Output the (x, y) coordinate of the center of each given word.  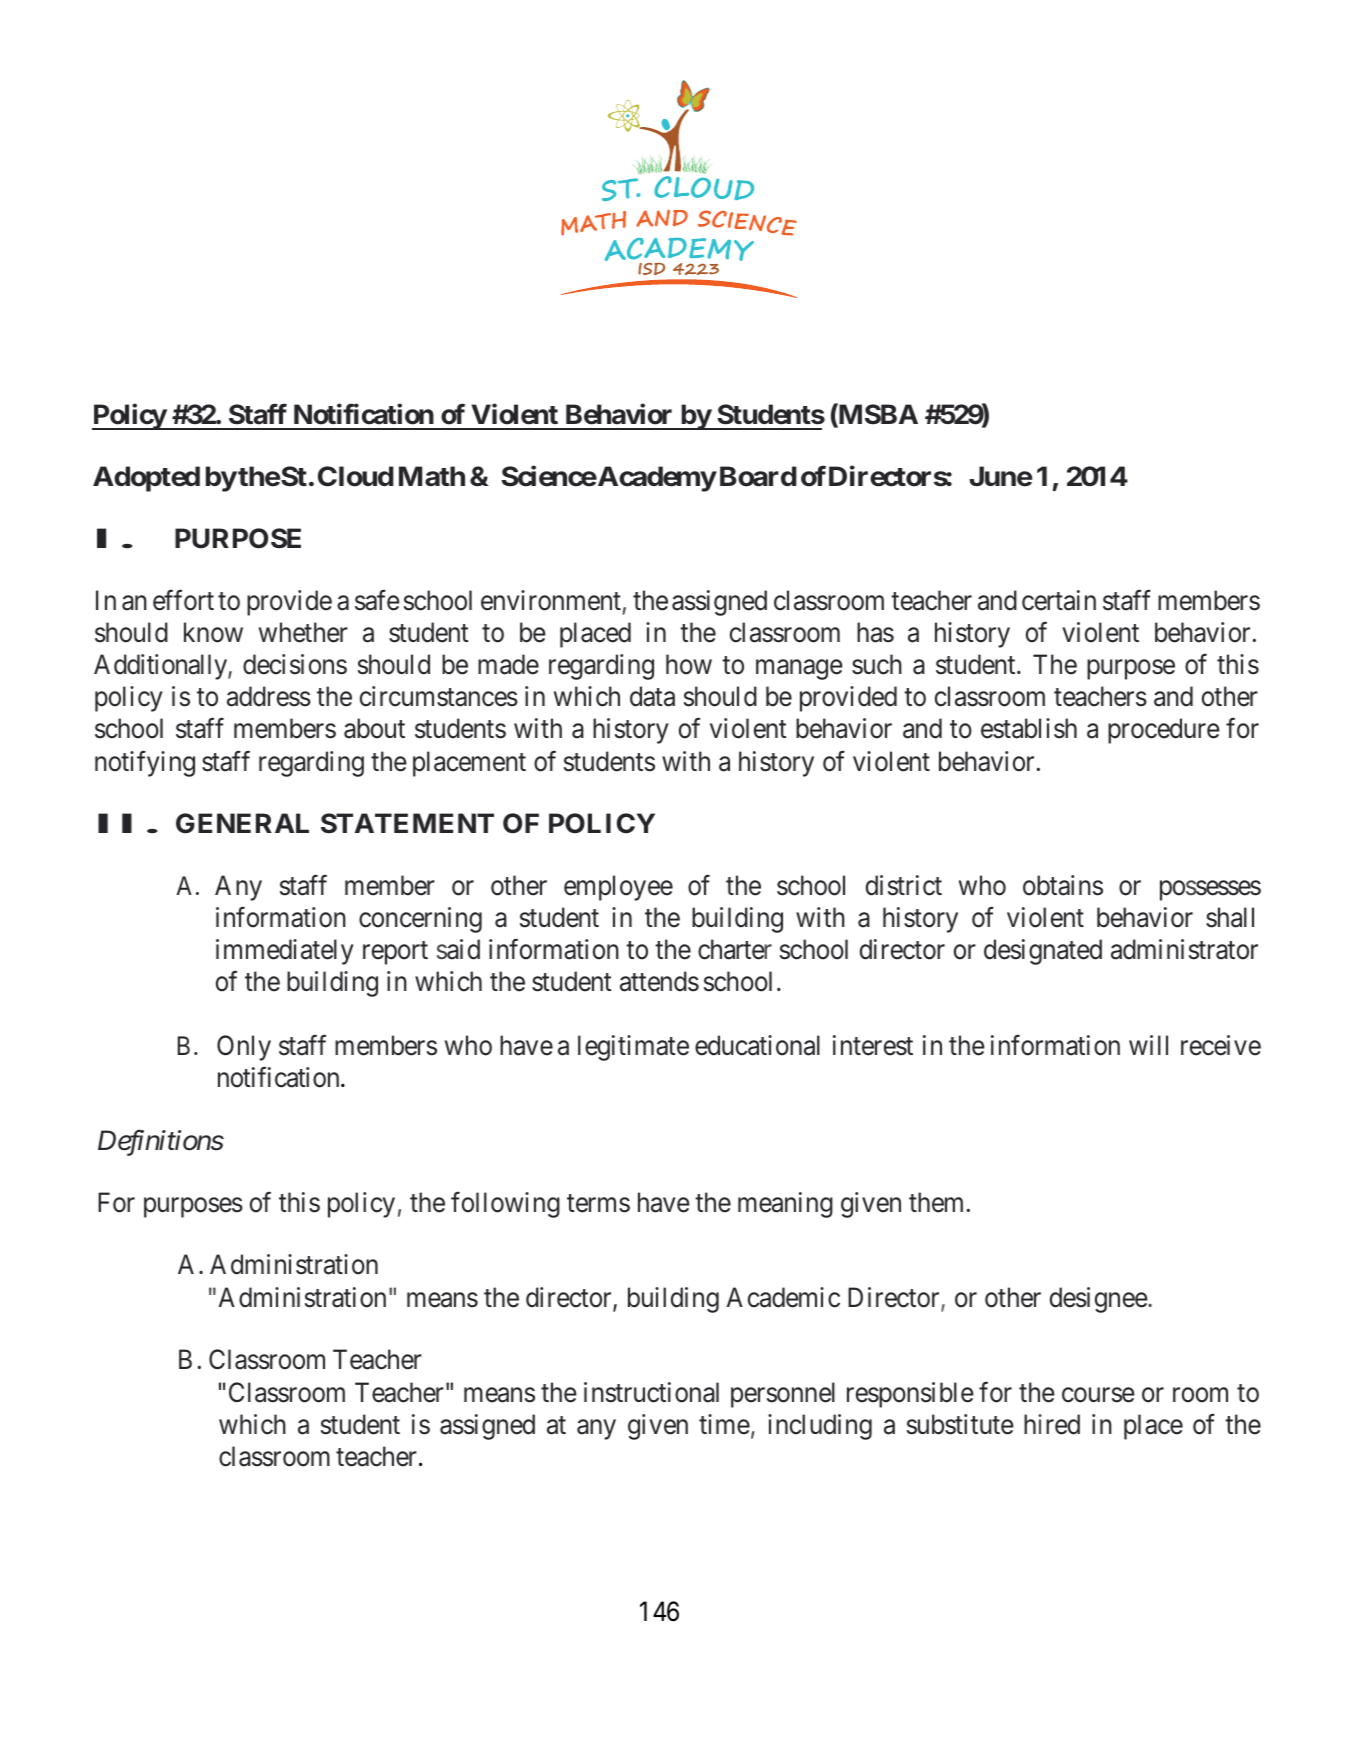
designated (1043, 952)
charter (735, 949)
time (724, 1424)
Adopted (146, 479)
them (936, 1202)
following (505, 1205)
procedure (1164, 731)
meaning (785, 1205)
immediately (285, 952)
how (689, 664)
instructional (651, 1392)
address (269, 696)
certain (1059, 600)
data (652, 696)
